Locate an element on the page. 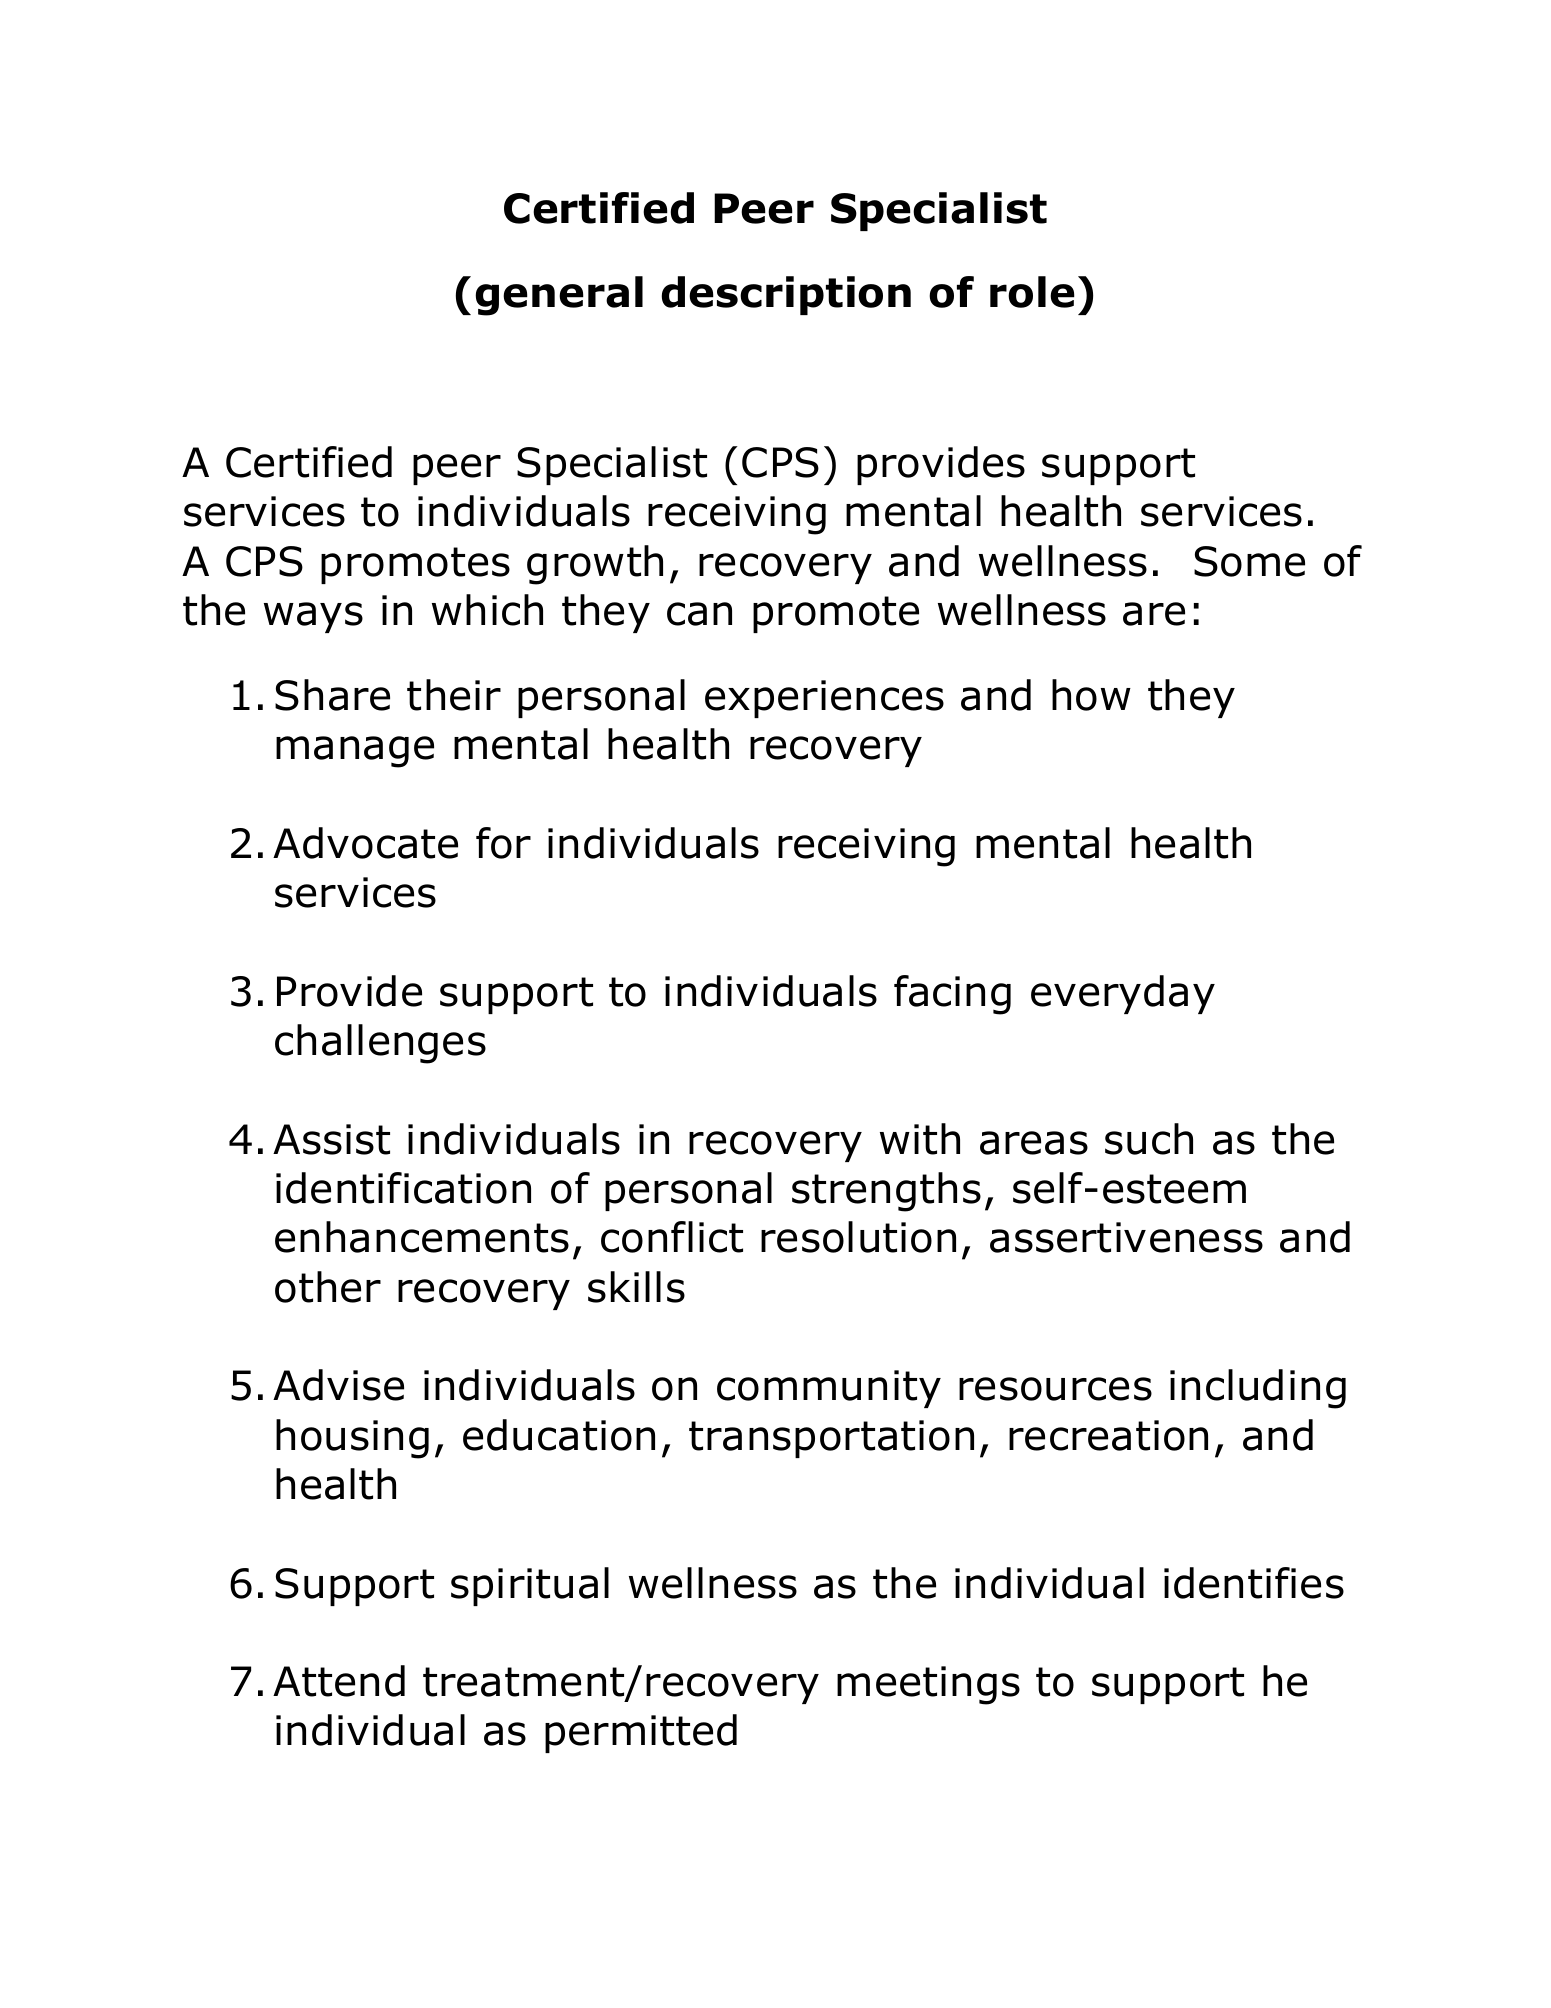  manage is located at coordinates (355, 752).
